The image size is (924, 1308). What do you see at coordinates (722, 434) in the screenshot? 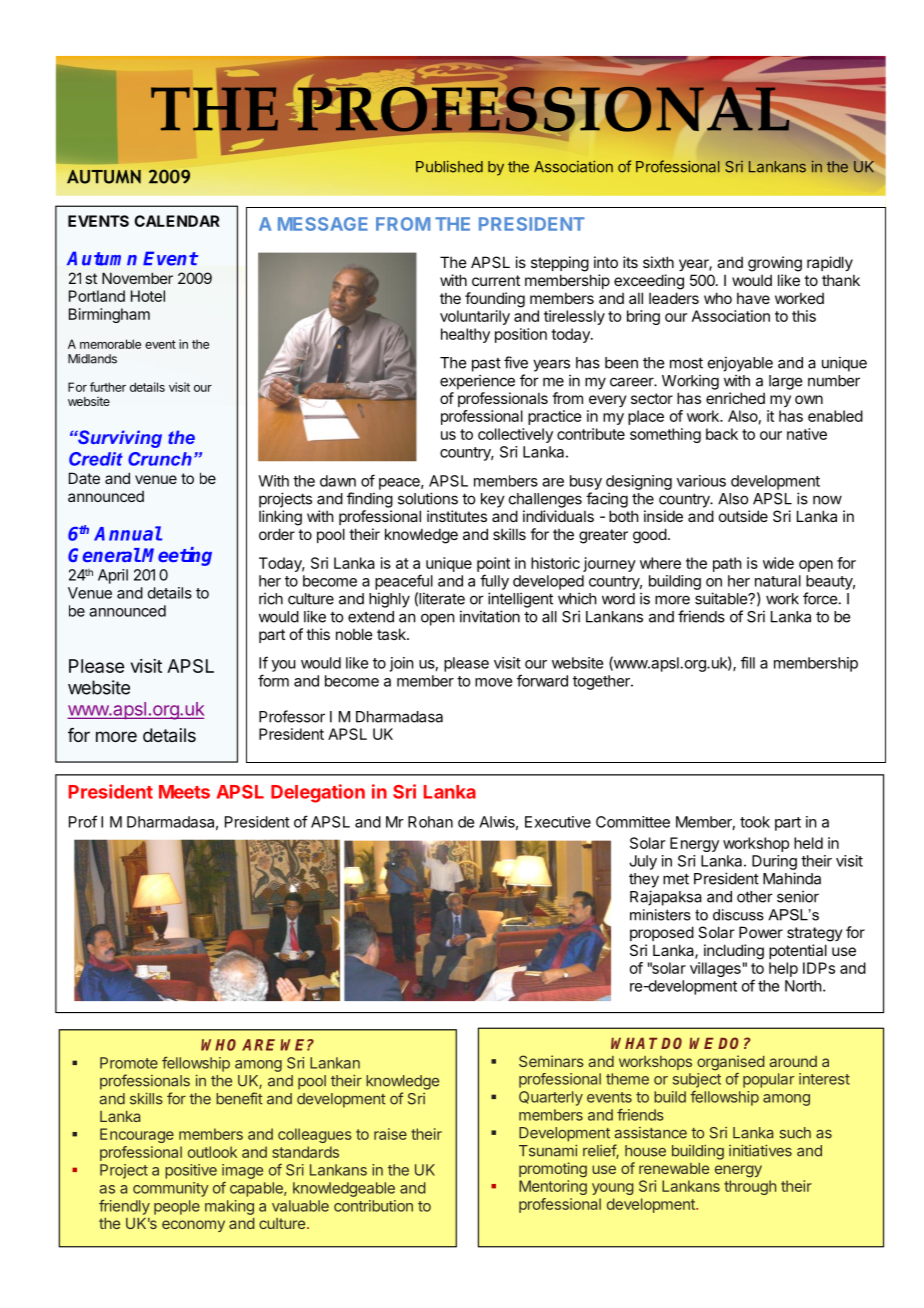
I see `back` at bounding box center [722, 434].
